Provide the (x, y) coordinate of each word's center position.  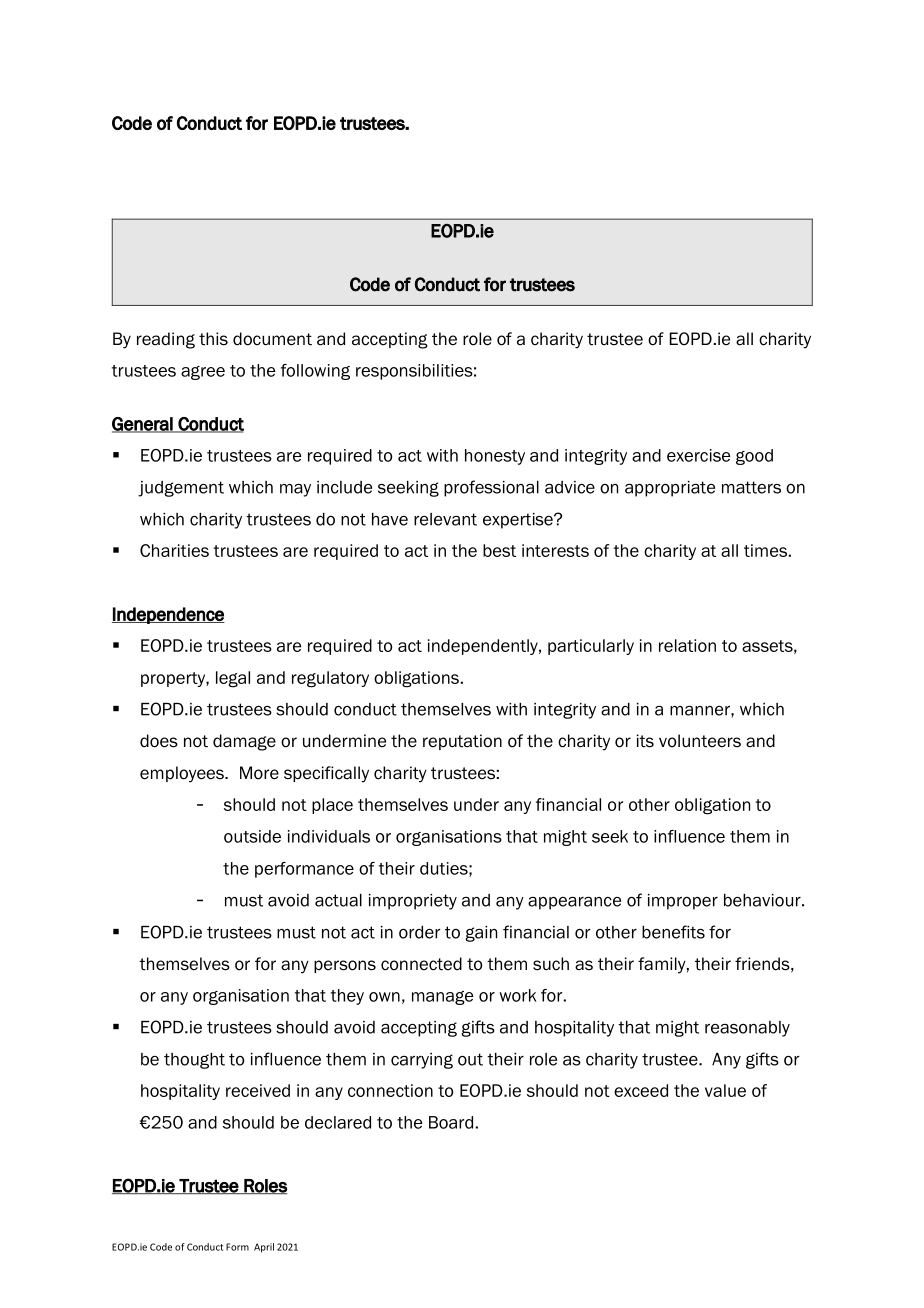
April (264, 1248)
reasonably (747, 1029)
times (765, 550)
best (499, 550)
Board (451, 1122)
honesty (495, 457)
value (725, 1090)
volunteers (700, 741)
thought (194, 1061)
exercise (698, 455)
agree (203, 373)
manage (442, 998)
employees (183, 774)
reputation (462, 742)
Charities (174, 550)
